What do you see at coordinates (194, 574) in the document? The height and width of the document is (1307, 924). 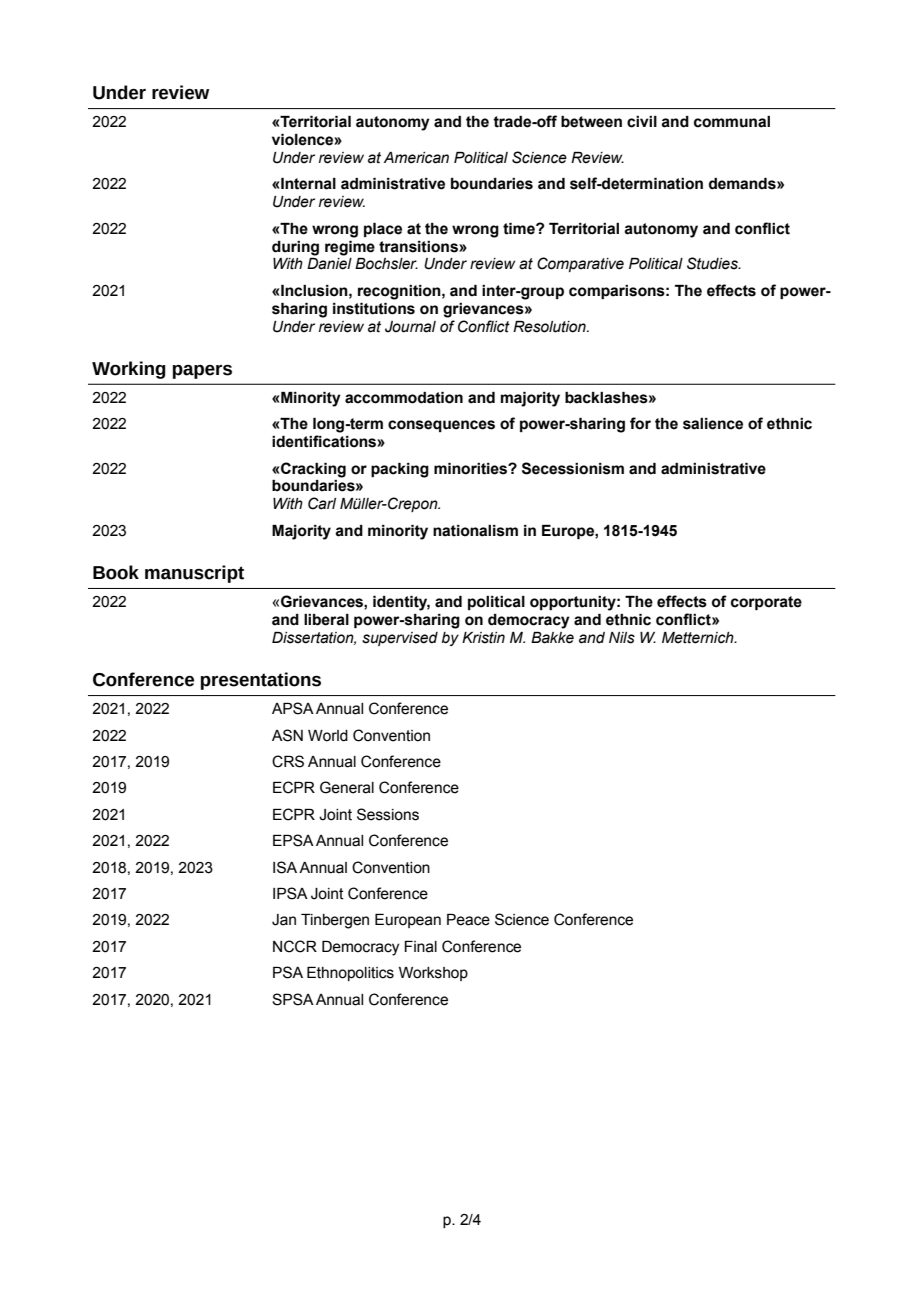 I see `manuscript` at bounding box center [194, 574].
